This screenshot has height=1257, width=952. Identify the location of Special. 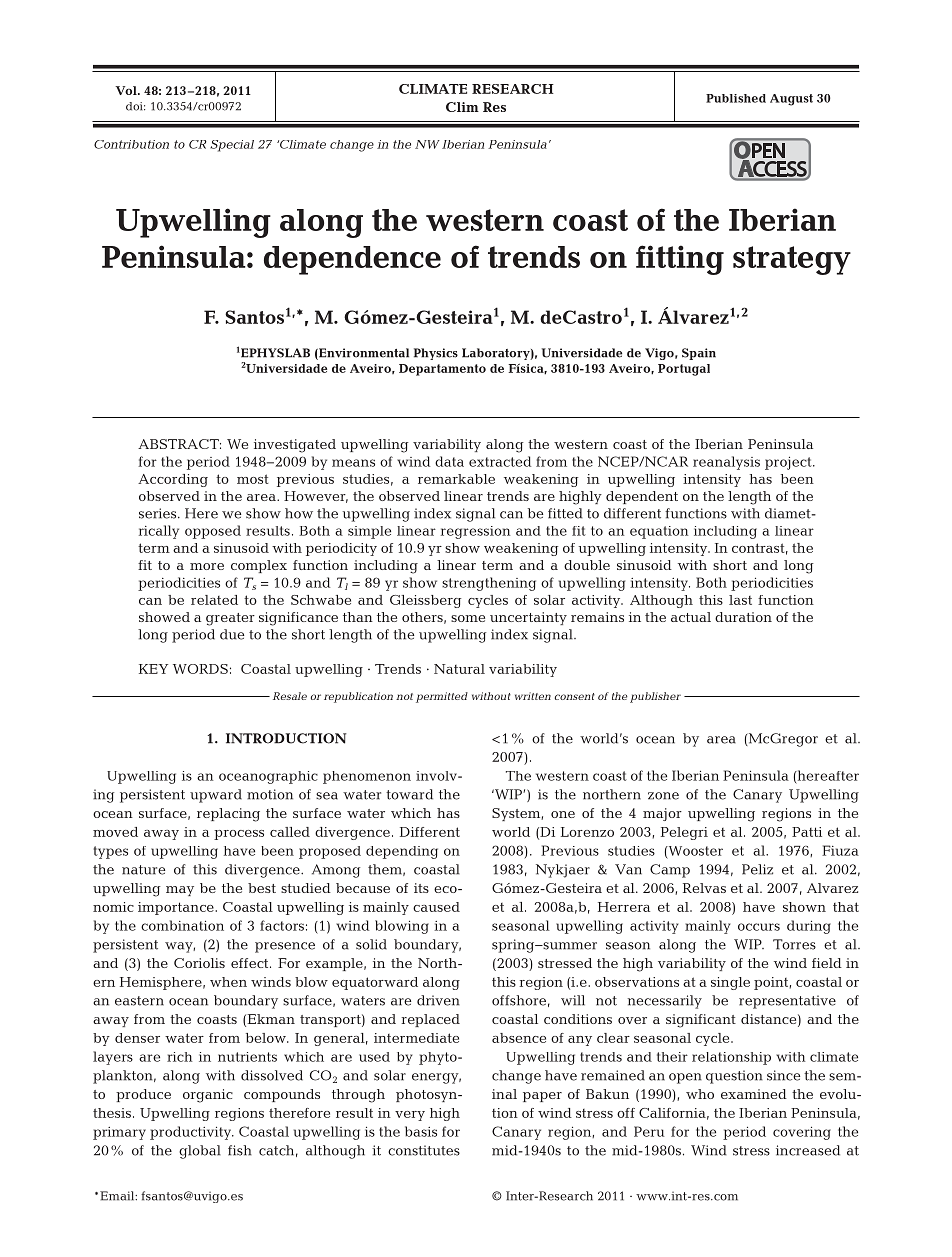
(232, 146).
